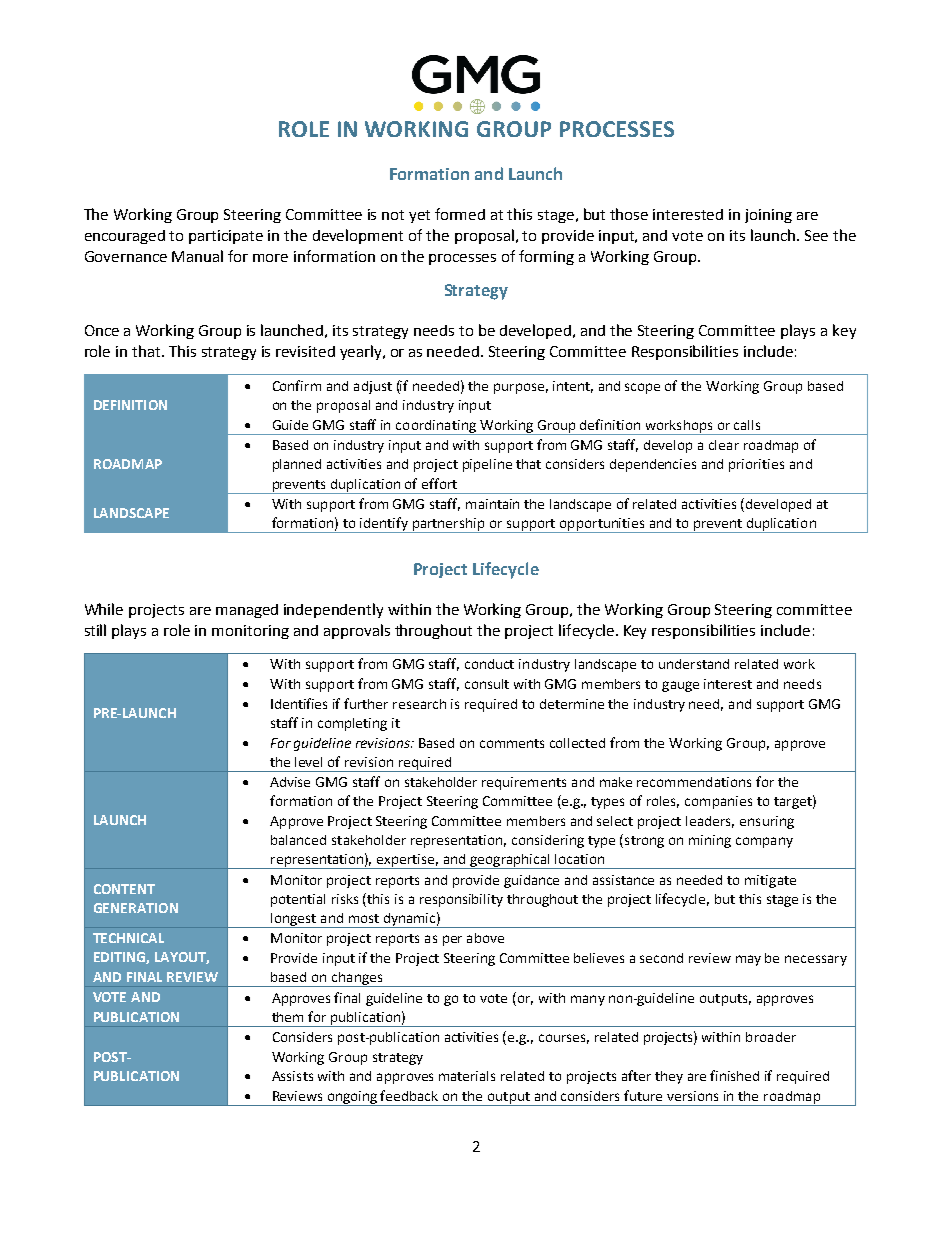  I want to click on Assists, so click(292, 1076).
